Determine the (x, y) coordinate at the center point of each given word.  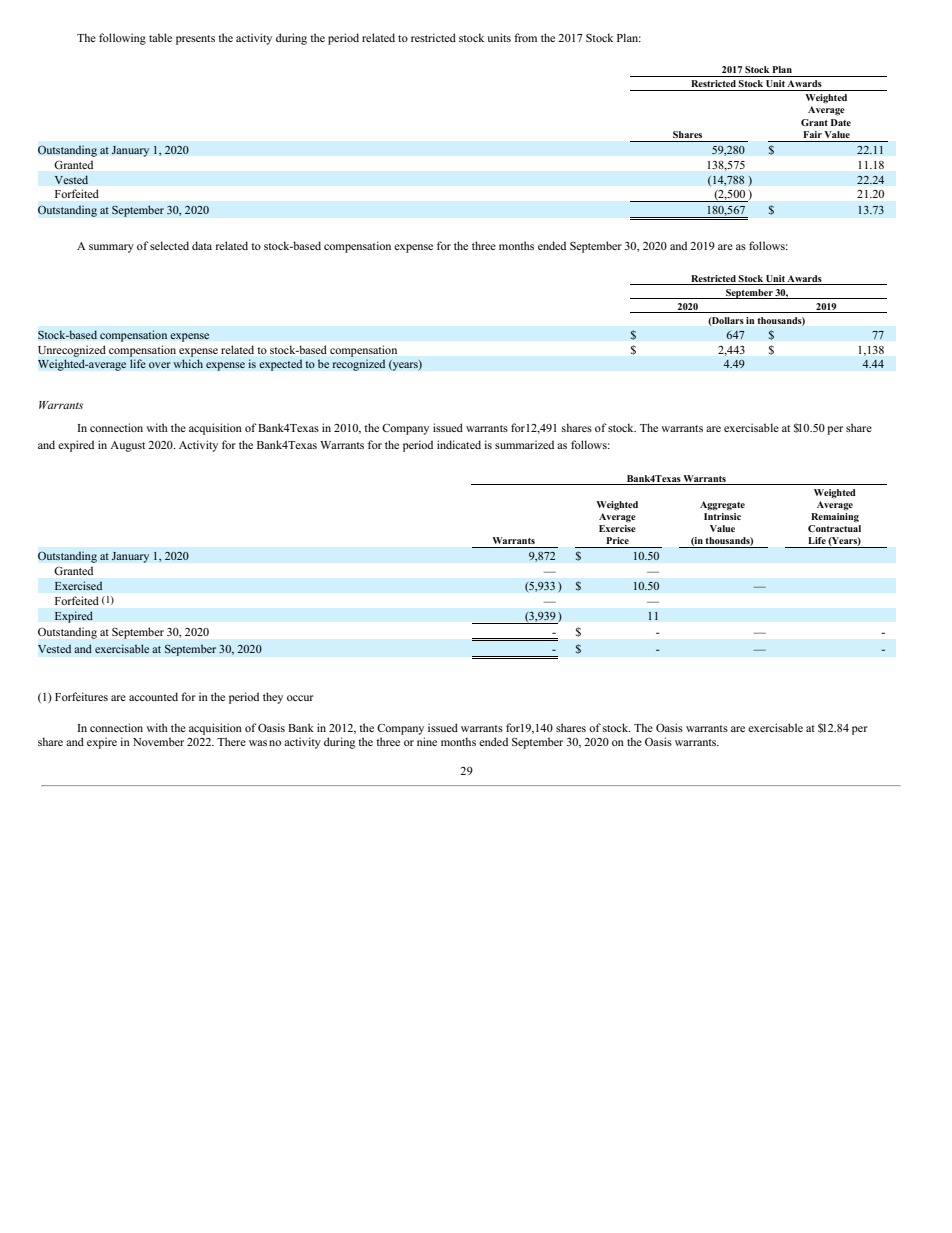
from (525, 37)
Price (617, 540)
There (231, 741)
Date (841, 122)
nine (427, 741)
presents (195, 40)
